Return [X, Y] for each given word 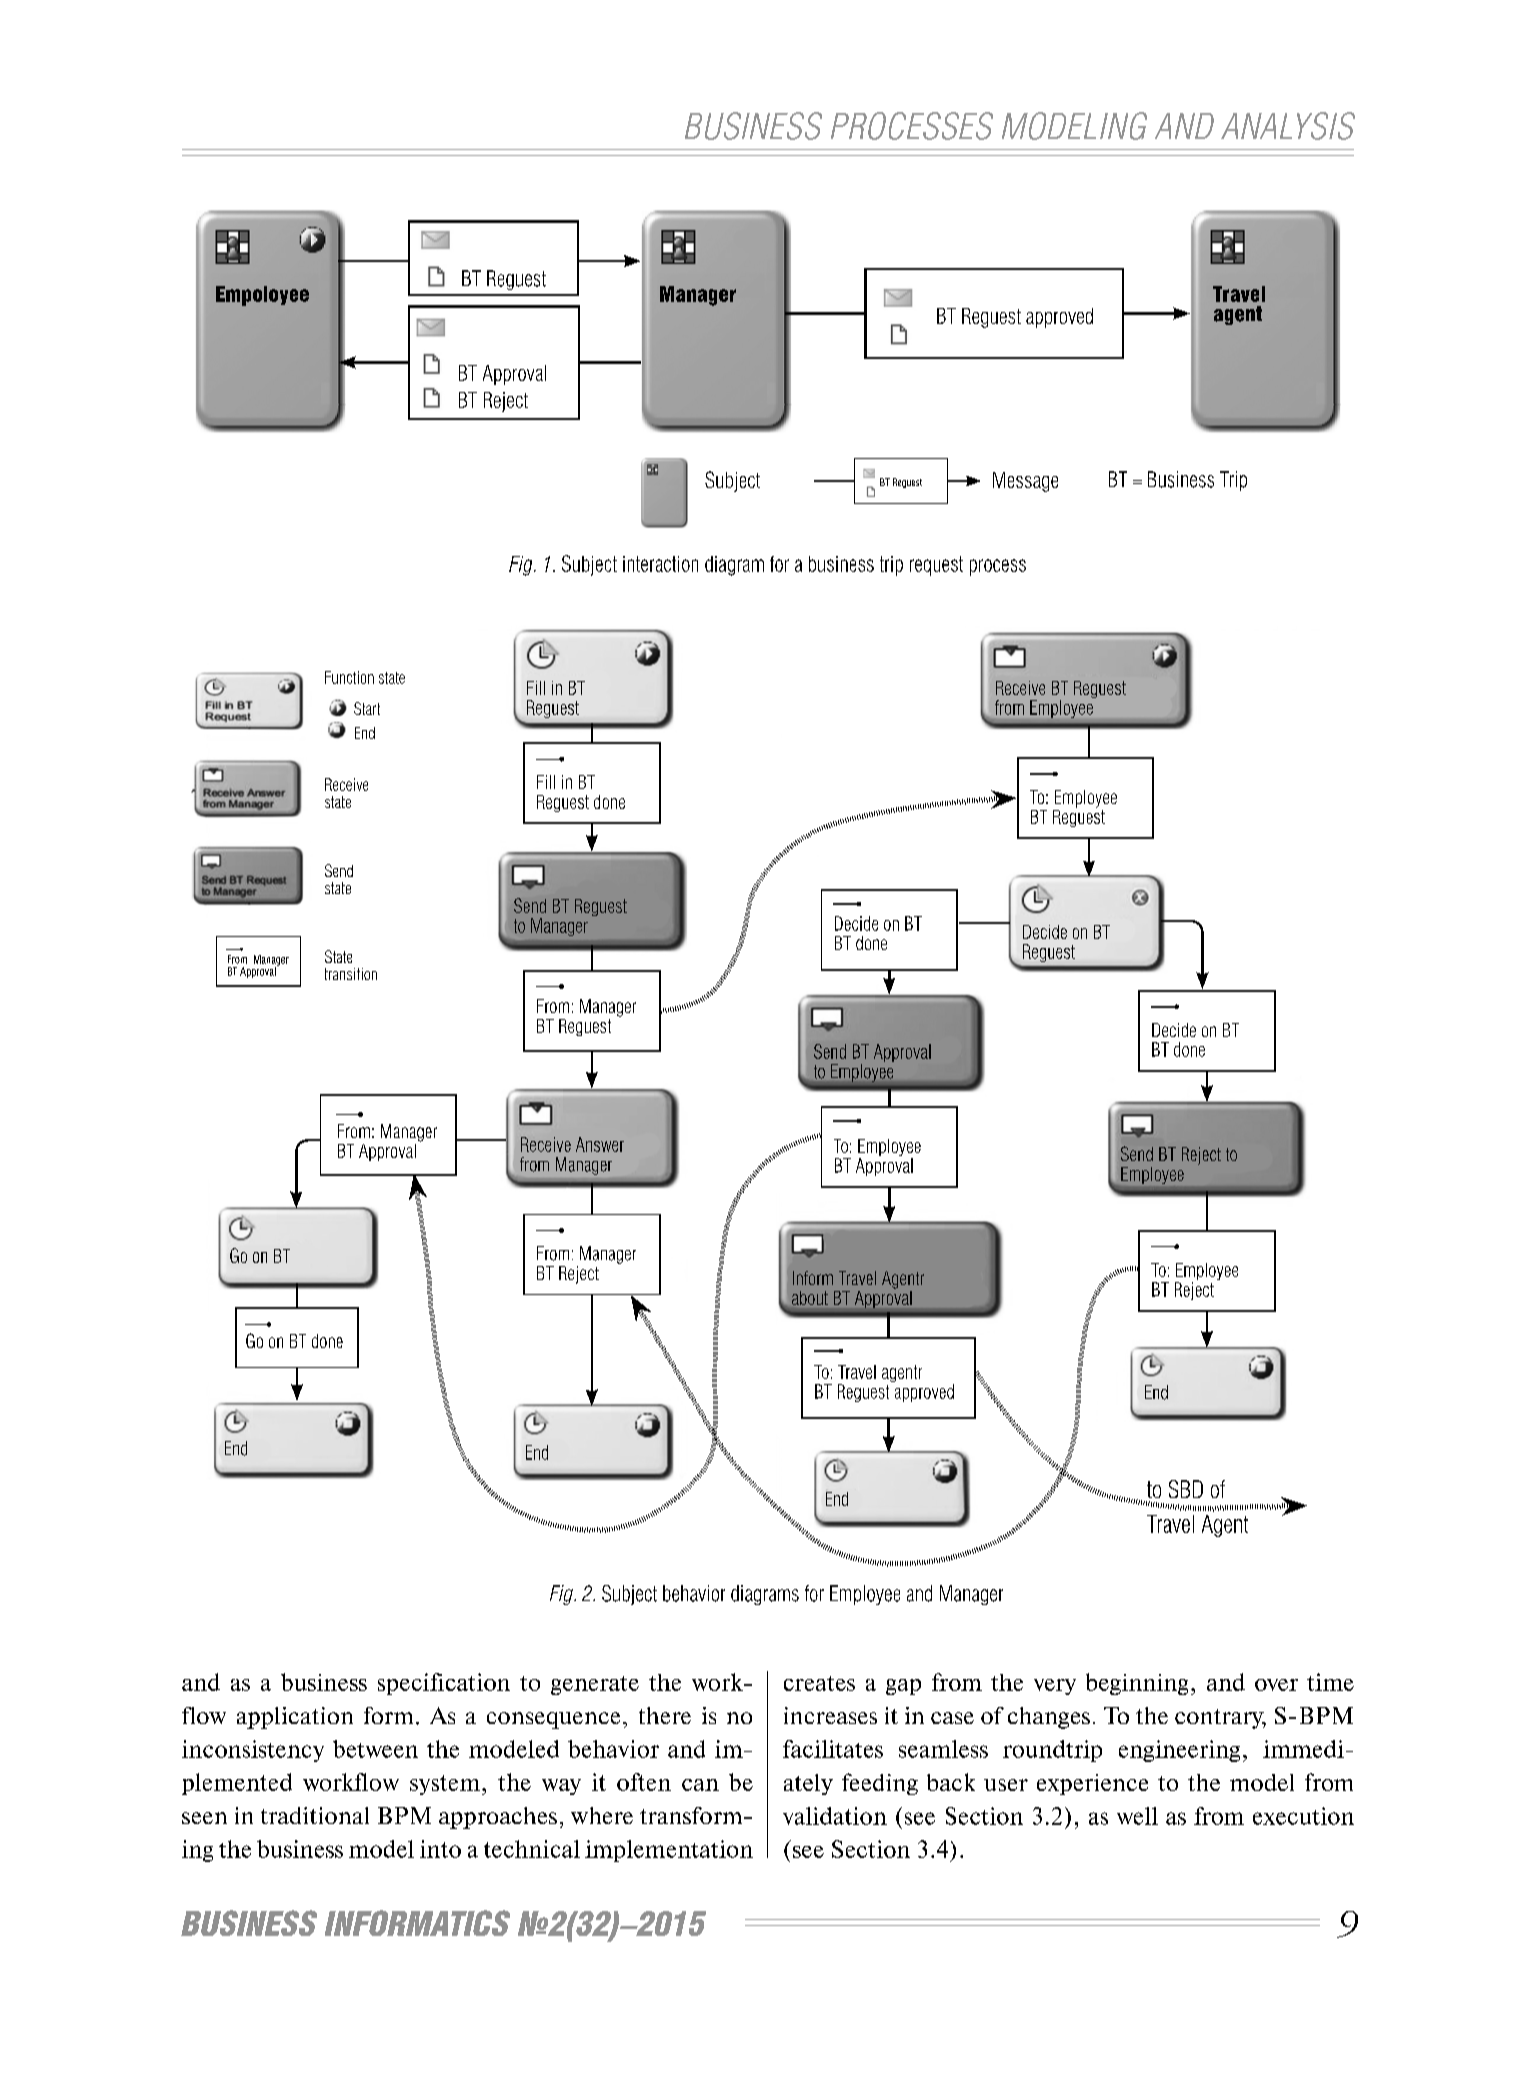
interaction [660, 564]
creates [819, 1683]
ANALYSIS [1288, 126]
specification [444, 1684]
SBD [1186, 1489]
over [1276, 1685]
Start [367, 708]
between [375, 1749]
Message [1025, 482]
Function [349, 677]
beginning [1137, 1684]
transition [351, 974]
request [936, 566]
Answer [600, 1144]
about [810, 1298]
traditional [315, 1815]
